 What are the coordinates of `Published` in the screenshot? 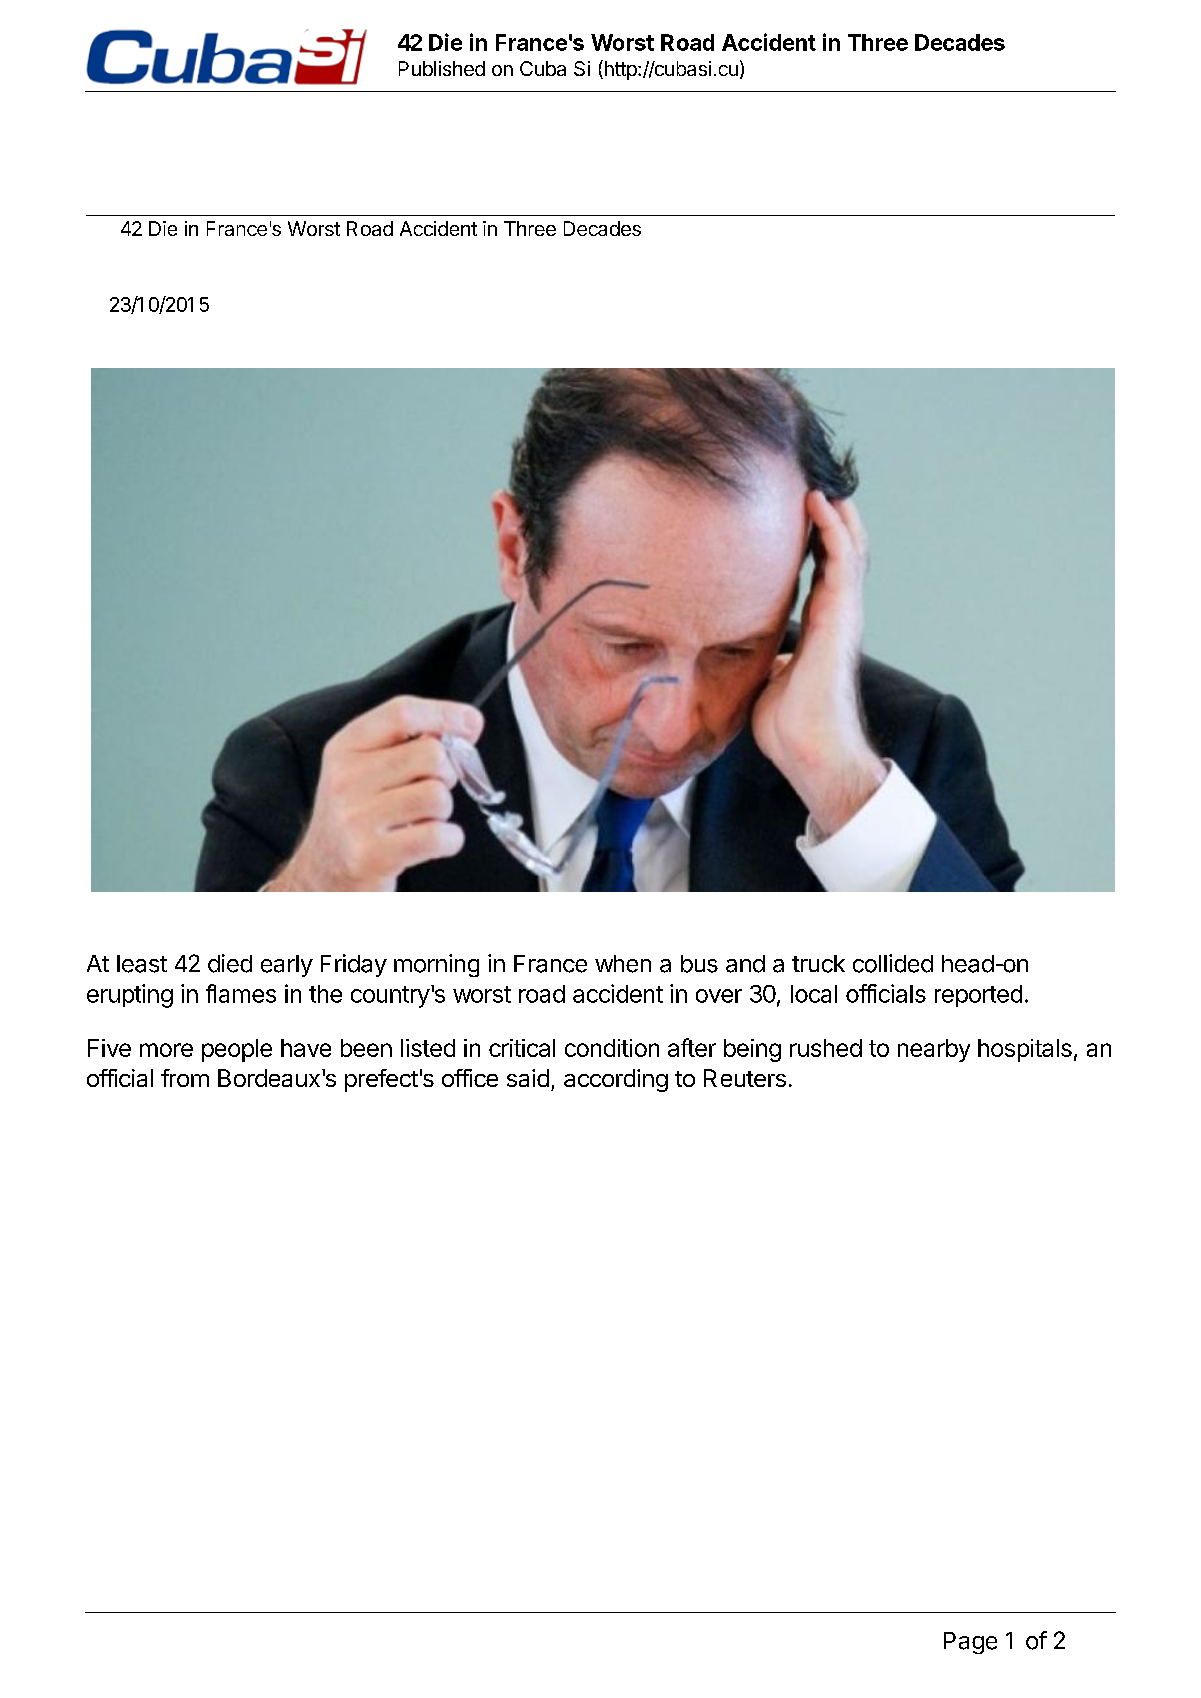 It's located at (442, 68).
